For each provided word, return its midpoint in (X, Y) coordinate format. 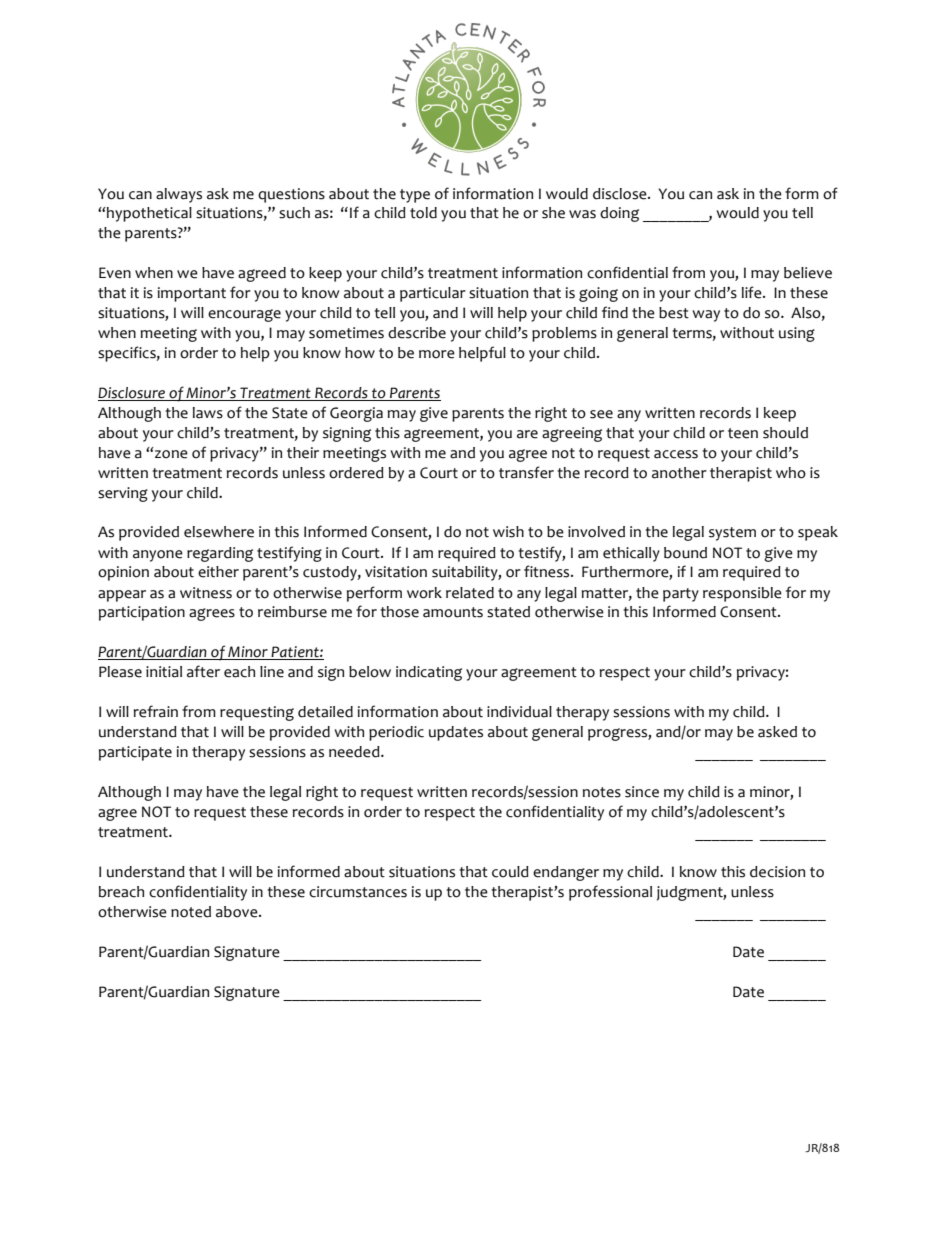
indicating (429, 673)
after (203, 671)
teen (743, 433)
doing (619, 214)
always (179, 195)
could (510, 872)
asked (777, 732)
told (423, 213)
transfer (526, 472)
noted (191, 912)
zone (171, 454)
